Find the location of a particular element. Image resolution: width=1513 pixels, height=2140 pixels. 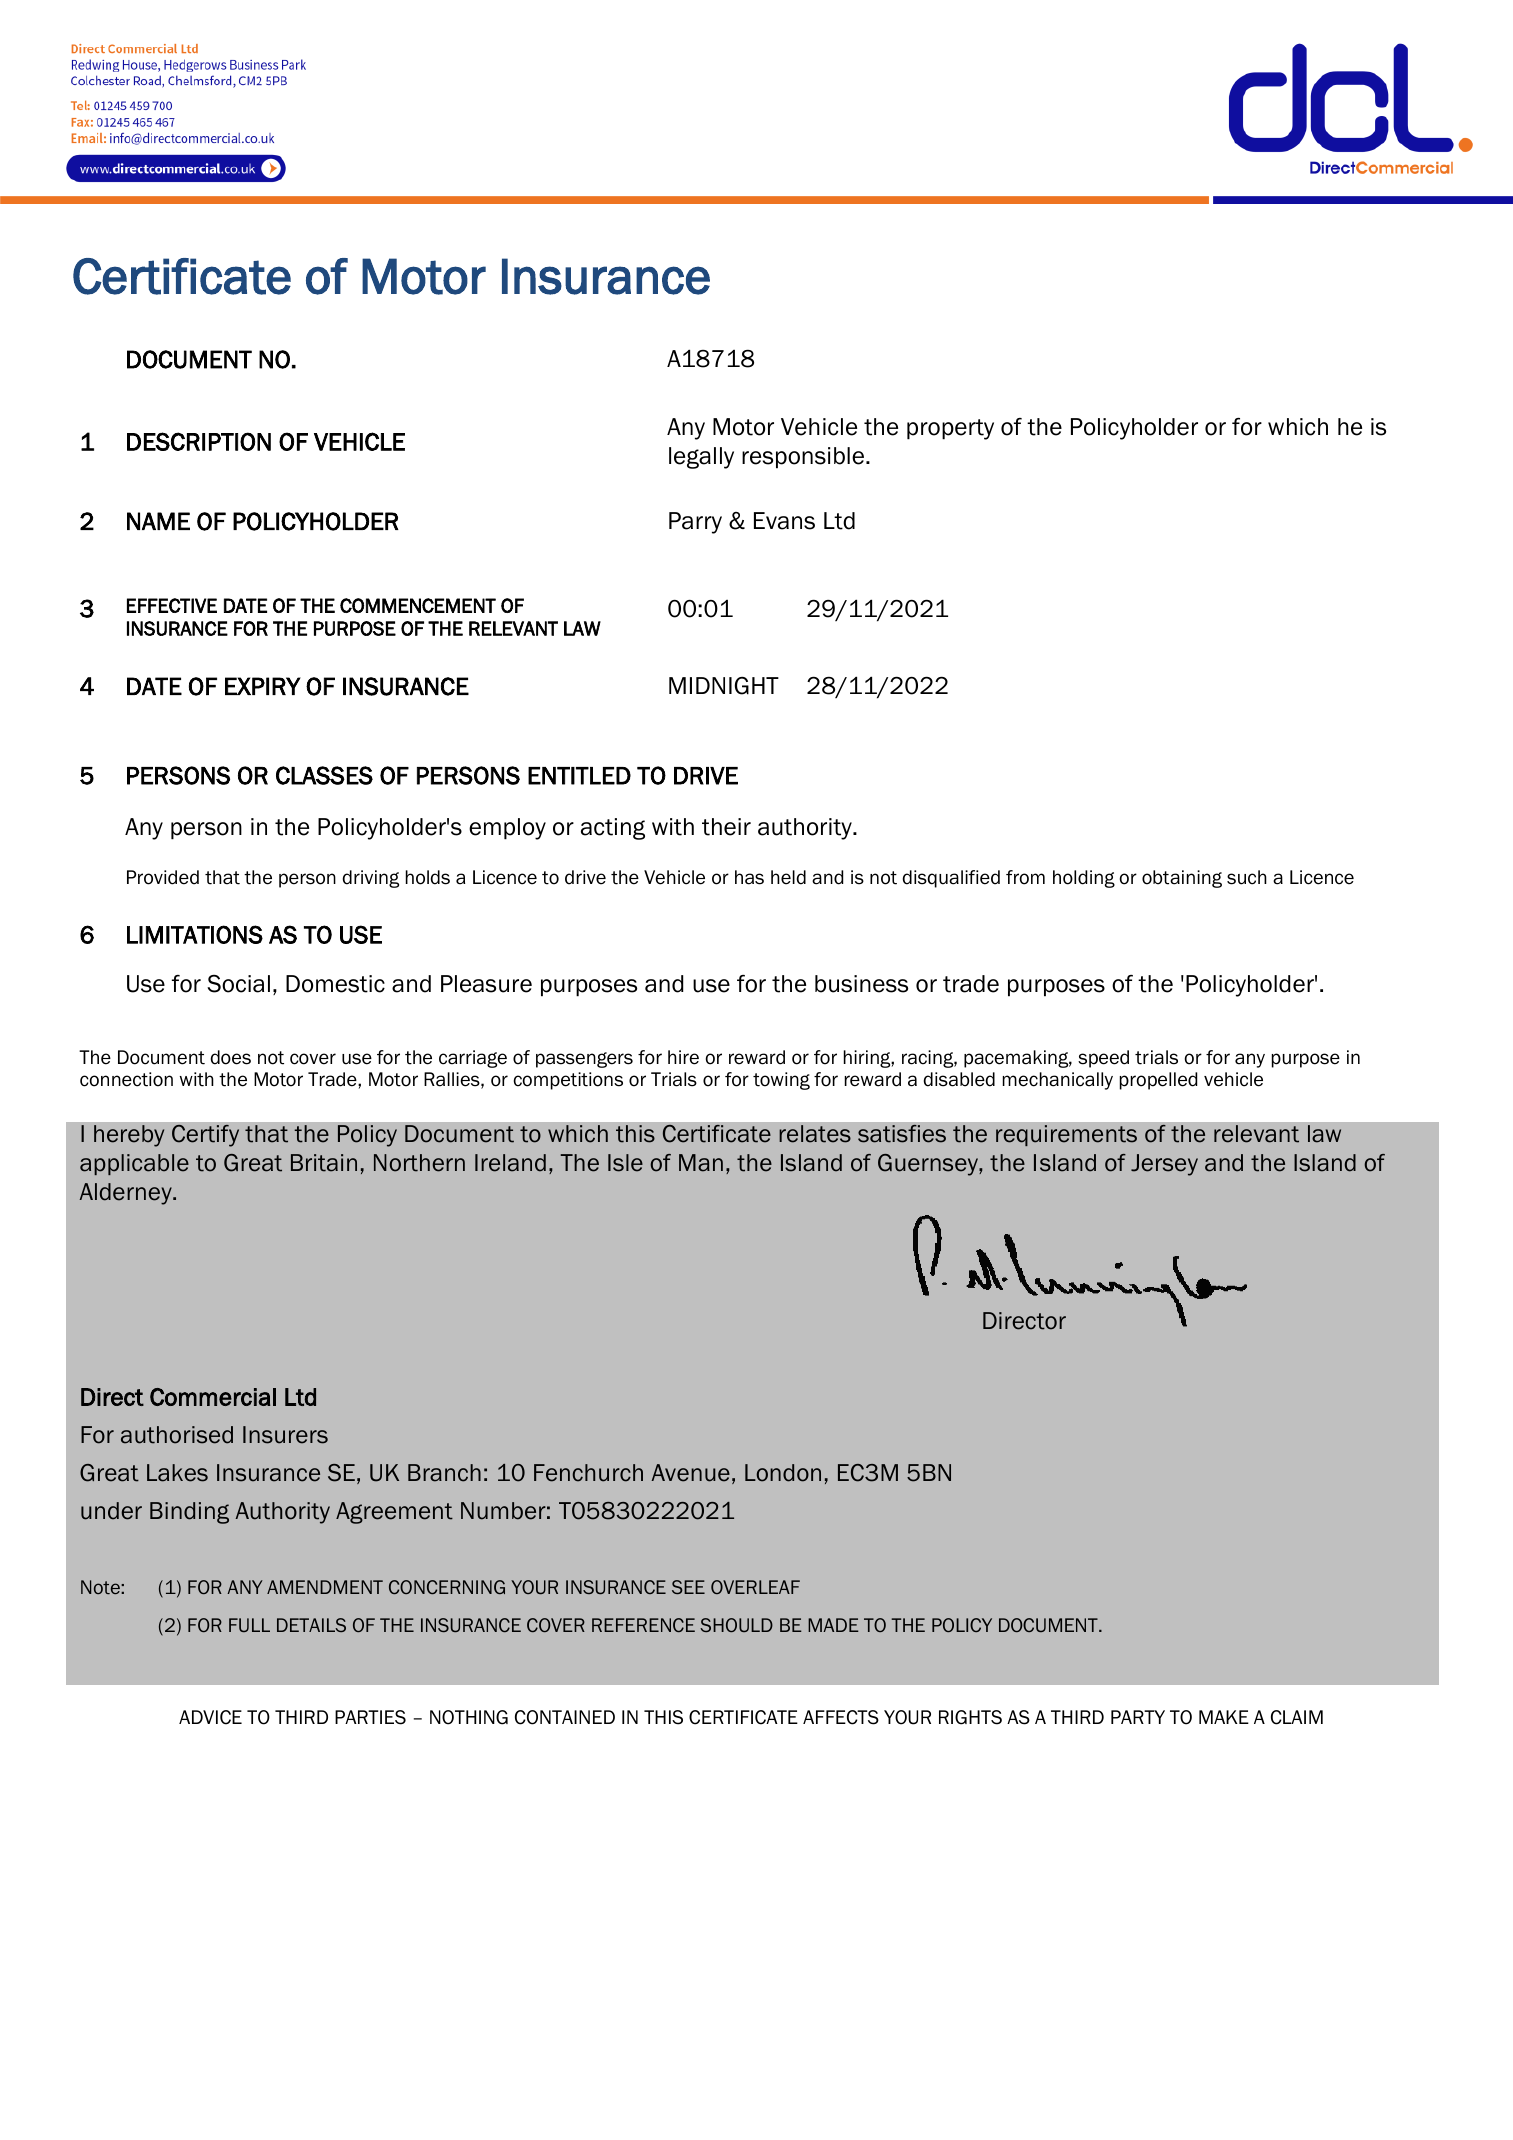

ADVICE is located at coordinates (210, 1717).
